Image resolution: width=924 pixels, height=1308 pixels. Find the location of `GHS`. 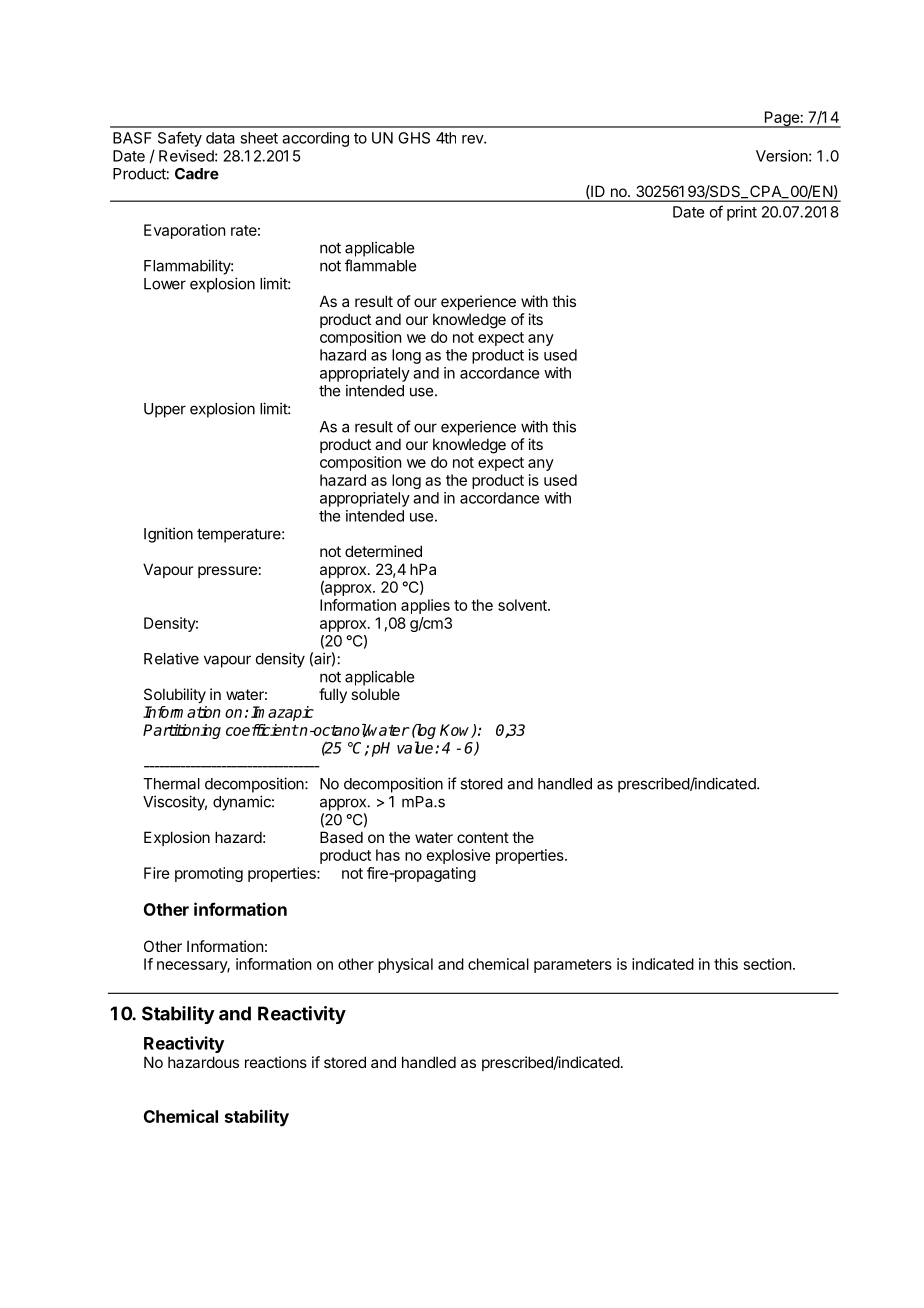

GHS is located at coordinates (414, 138).
